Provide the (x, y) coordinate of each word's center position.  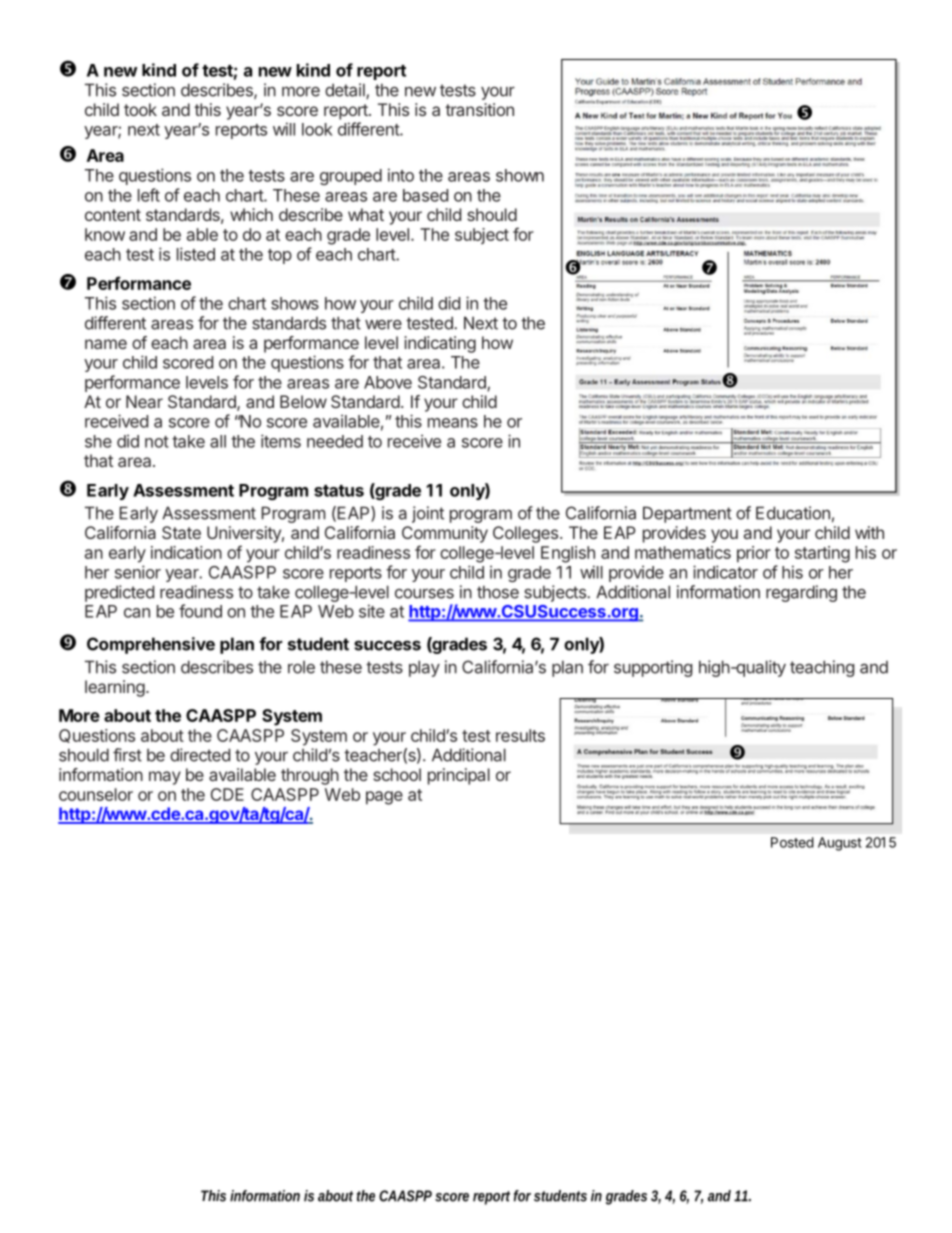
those (498, 592)
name (106, 344)
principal (459, 776)
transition (479, 109)
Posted (792, 842)
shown (520, 175)
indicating (440, 344)
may (165, 778)
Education (793, 513)
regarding (801, 593)
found (200, 611)
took (140, 109)
